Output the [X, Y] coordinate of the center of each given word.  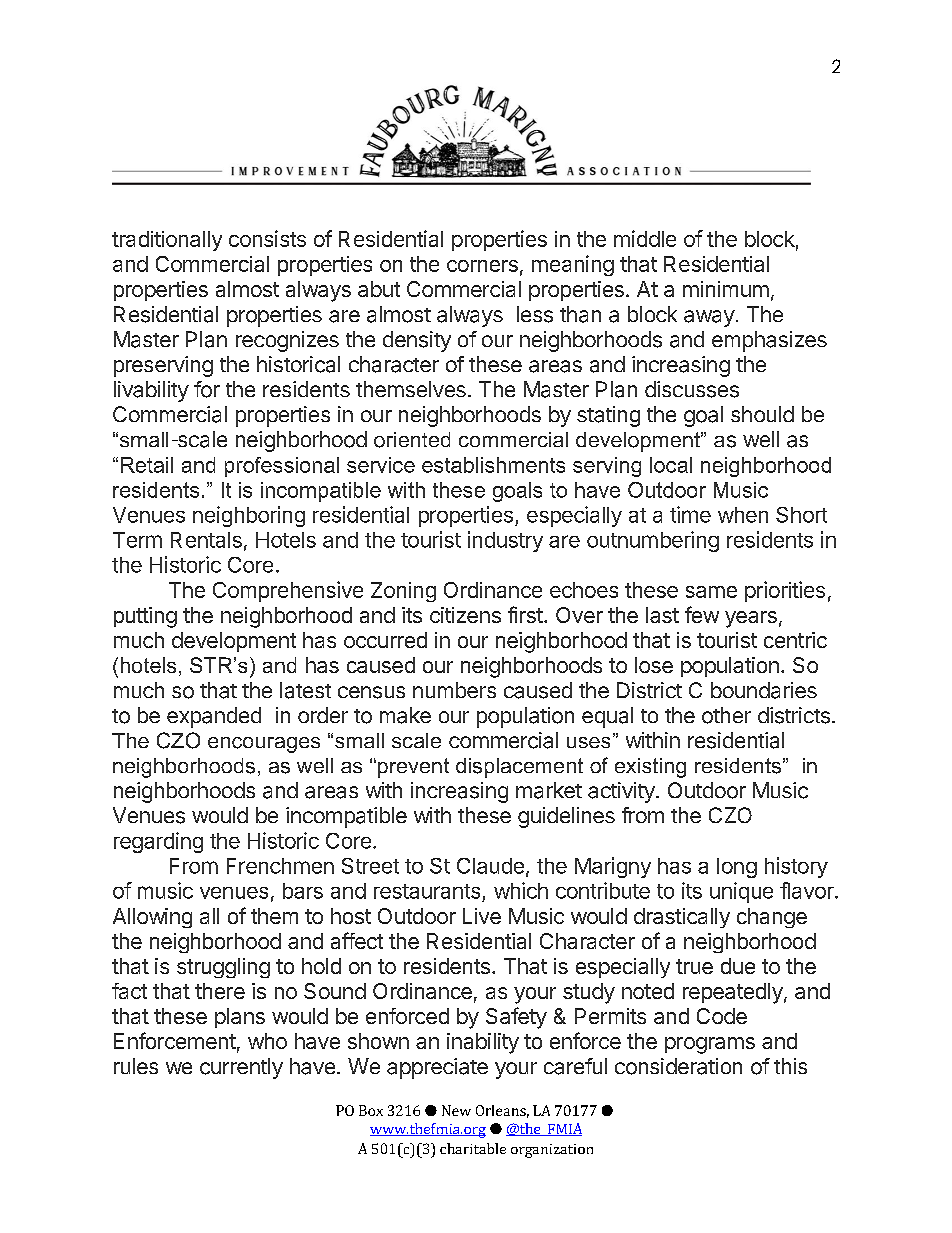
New [456, 1110]
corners [482, 266]
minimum [726, 289]
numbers [454, 690]
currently [241, 1068]
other [726, 715]
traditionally [167, 241]
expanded [214, 717]
